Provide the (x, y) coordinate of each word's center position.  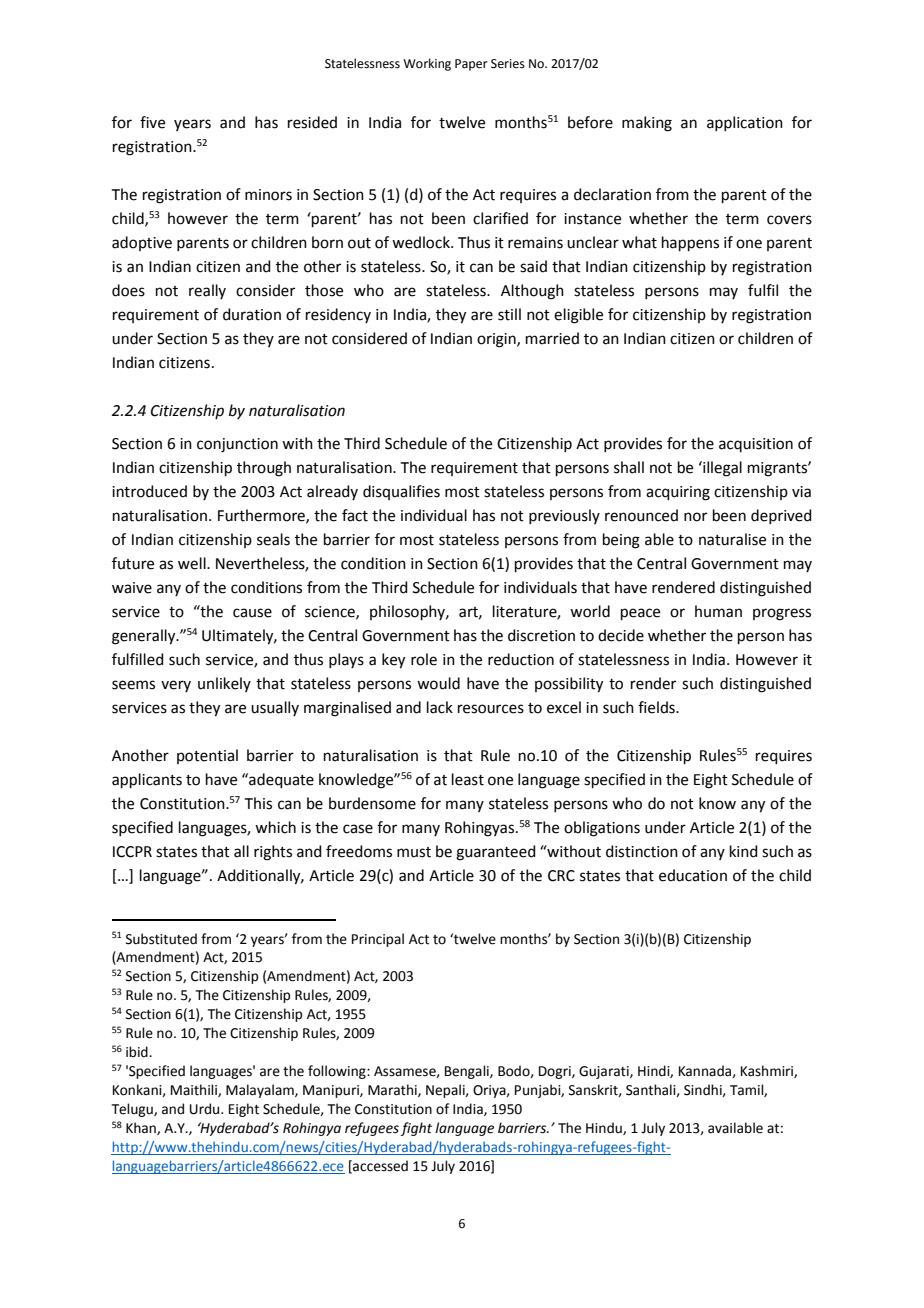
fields (657, 707)
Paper (471, 65)
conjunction (237, 445)
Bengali (468, 1072)
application (745, 123)
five (152, 122)
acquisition (756, 445)
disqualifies (401, 492)
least (468, 779)
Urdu (206, 1109)
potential (207, 756)
